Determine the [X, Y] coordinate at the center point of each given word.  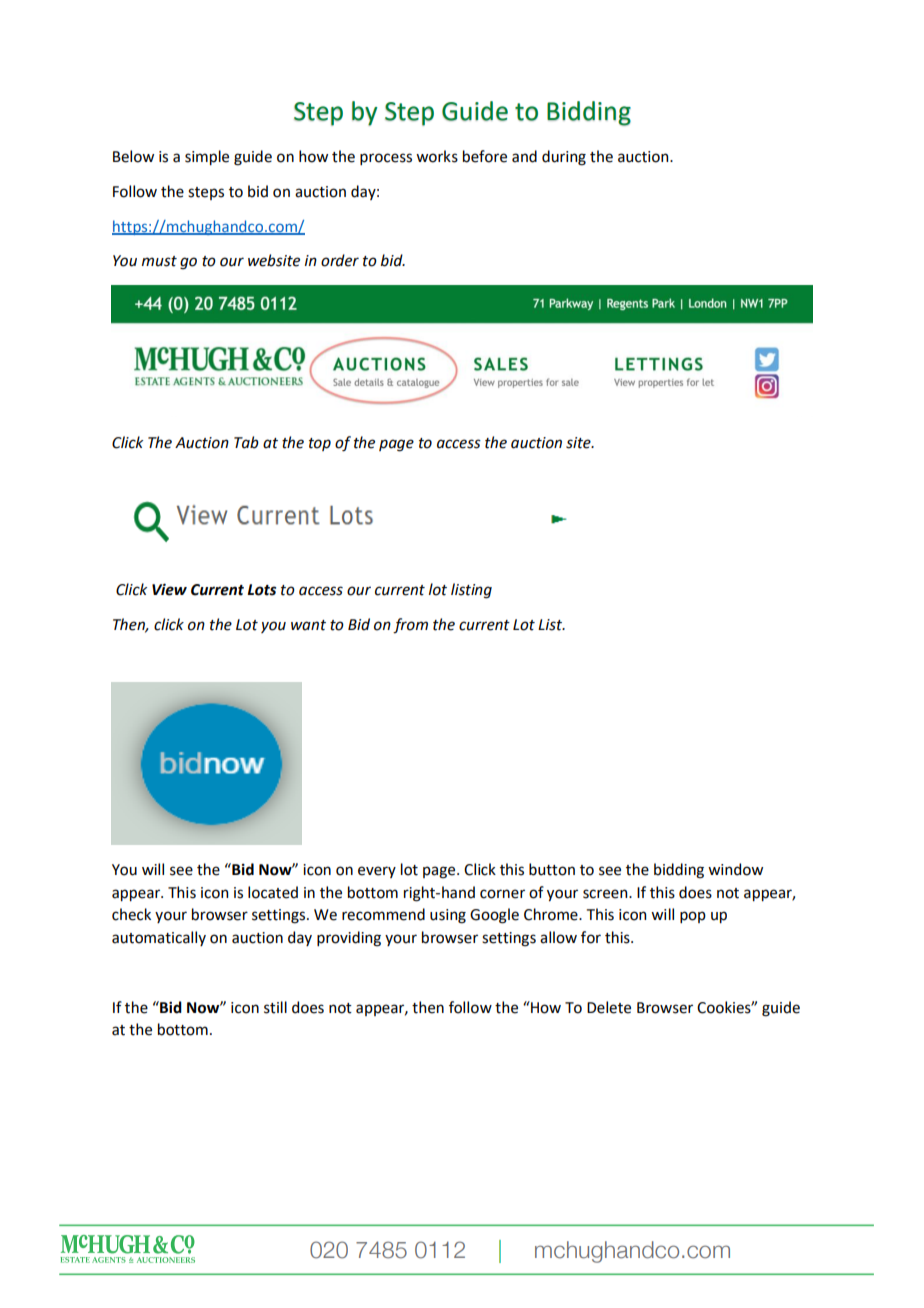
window [735, 869]
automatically [159, 938]
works [437, 156]
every [377, 872]
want [308, 625]
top [320, 444]
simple [207, 157]
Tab [246, 442]
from [410, 626]
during [564, 158]
